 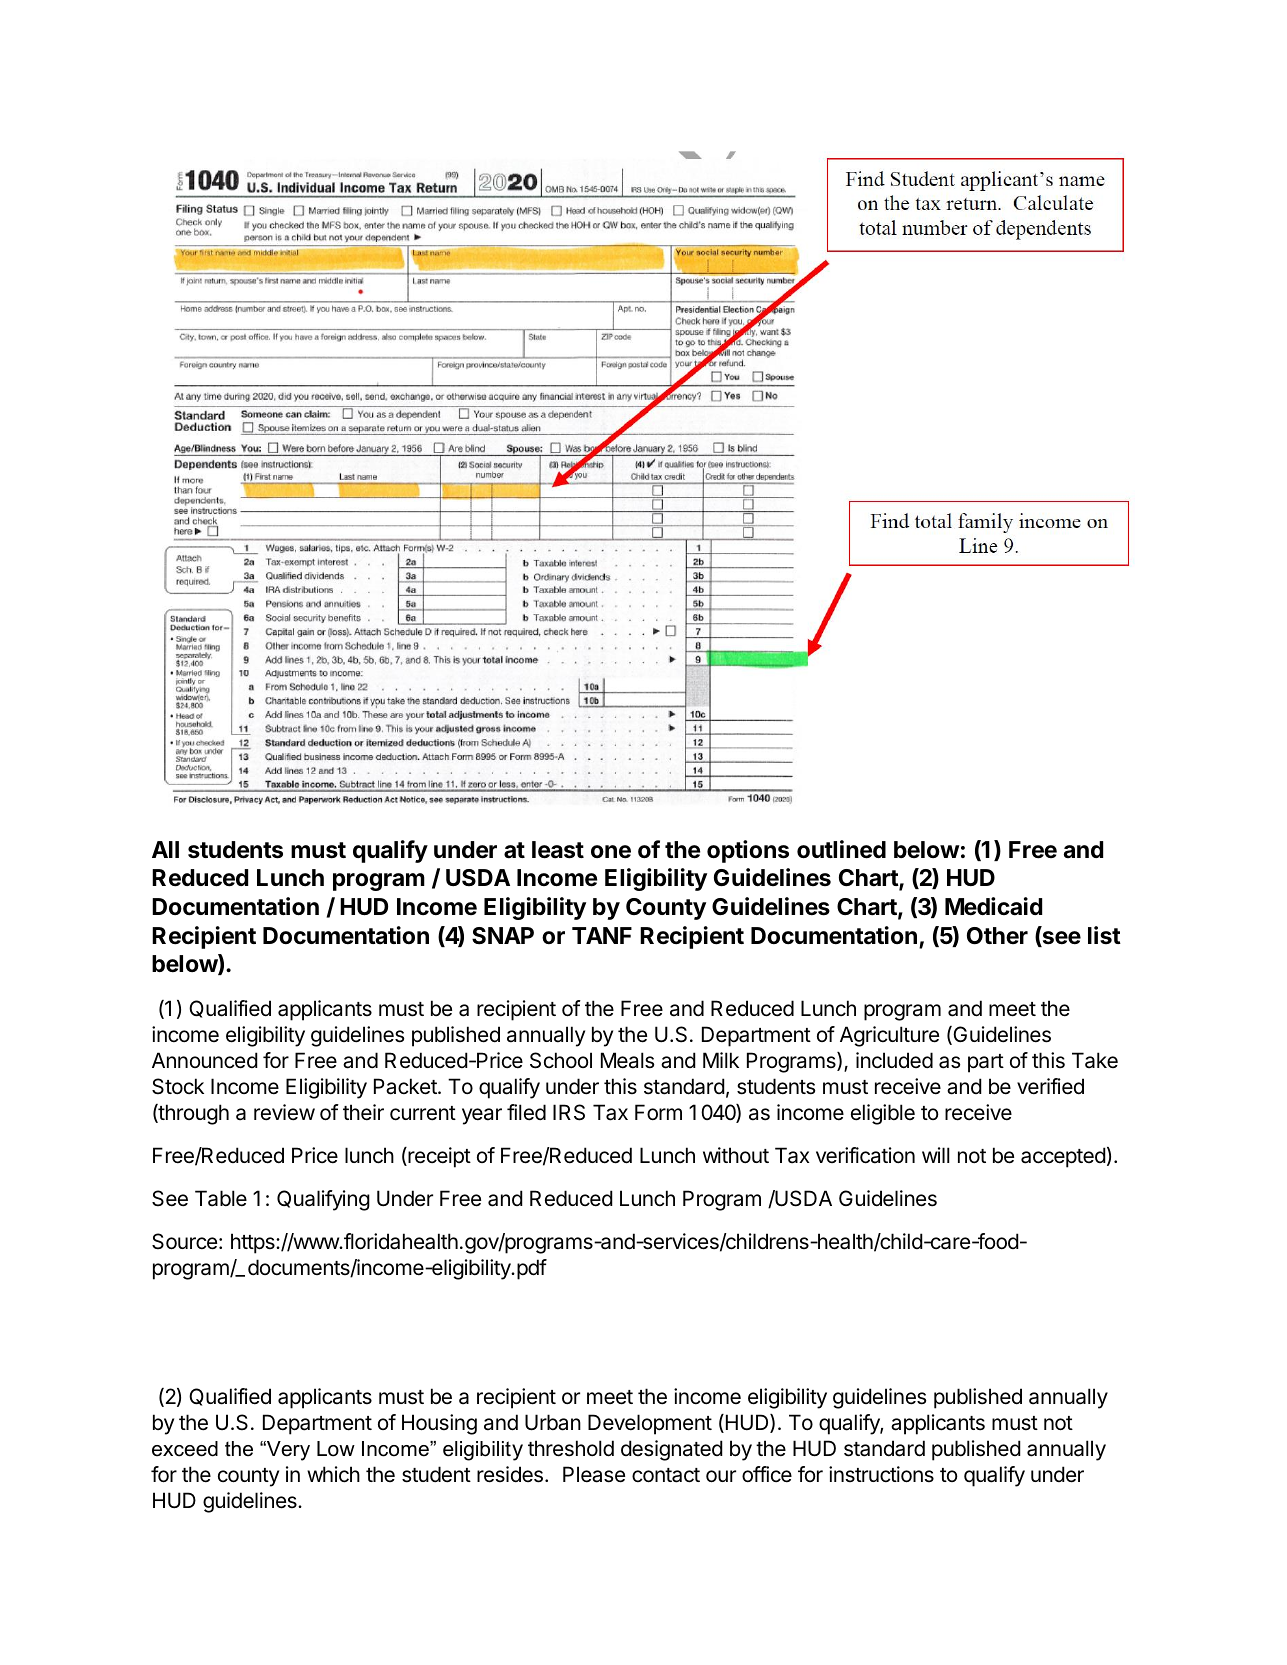 What do you see at coordinates (333, 1474) in the page?
I see `which` at bounding box center [333, 1474].
